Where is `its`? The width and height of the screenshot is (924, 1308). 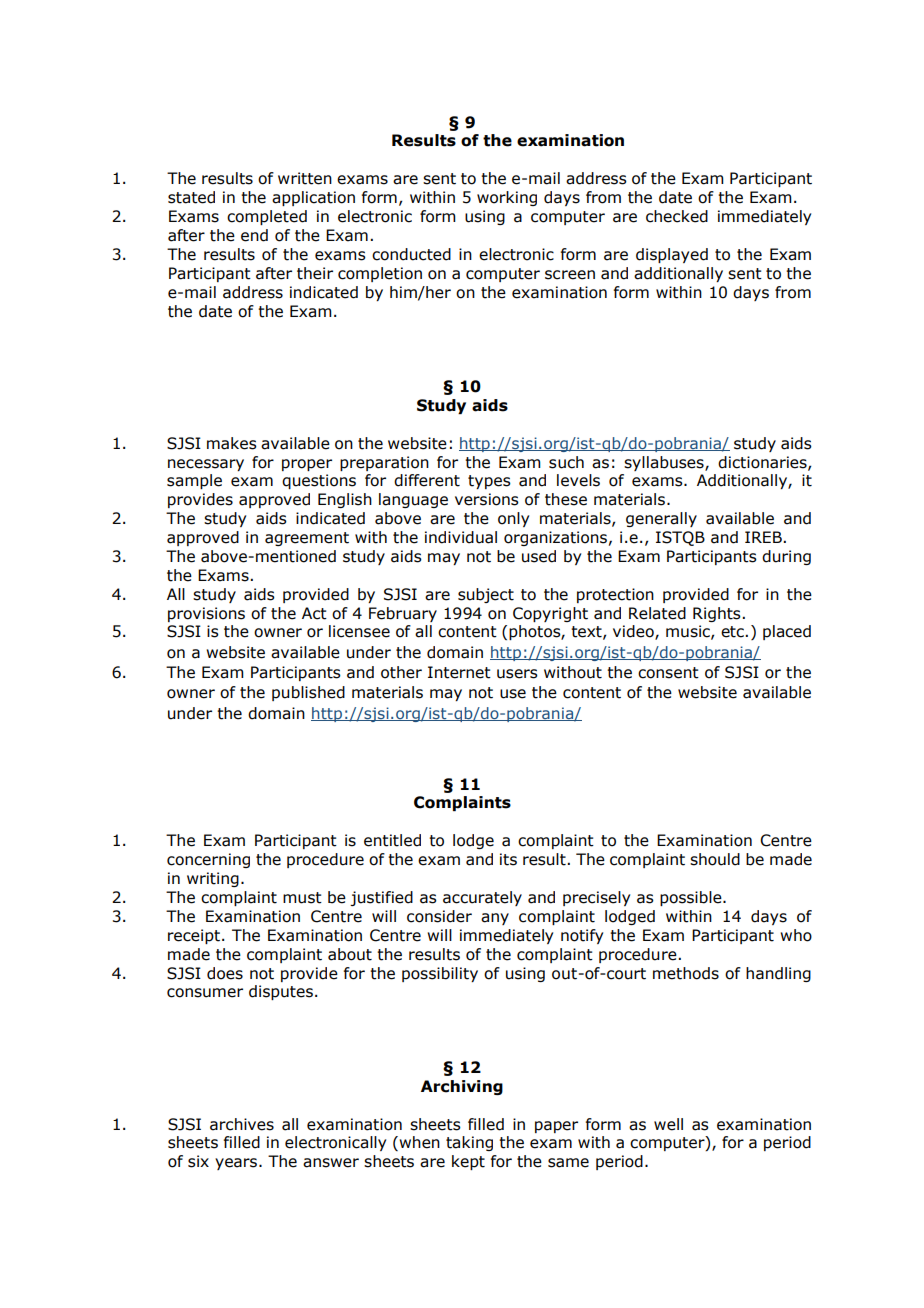
its is located at coordinates (508, 859).
